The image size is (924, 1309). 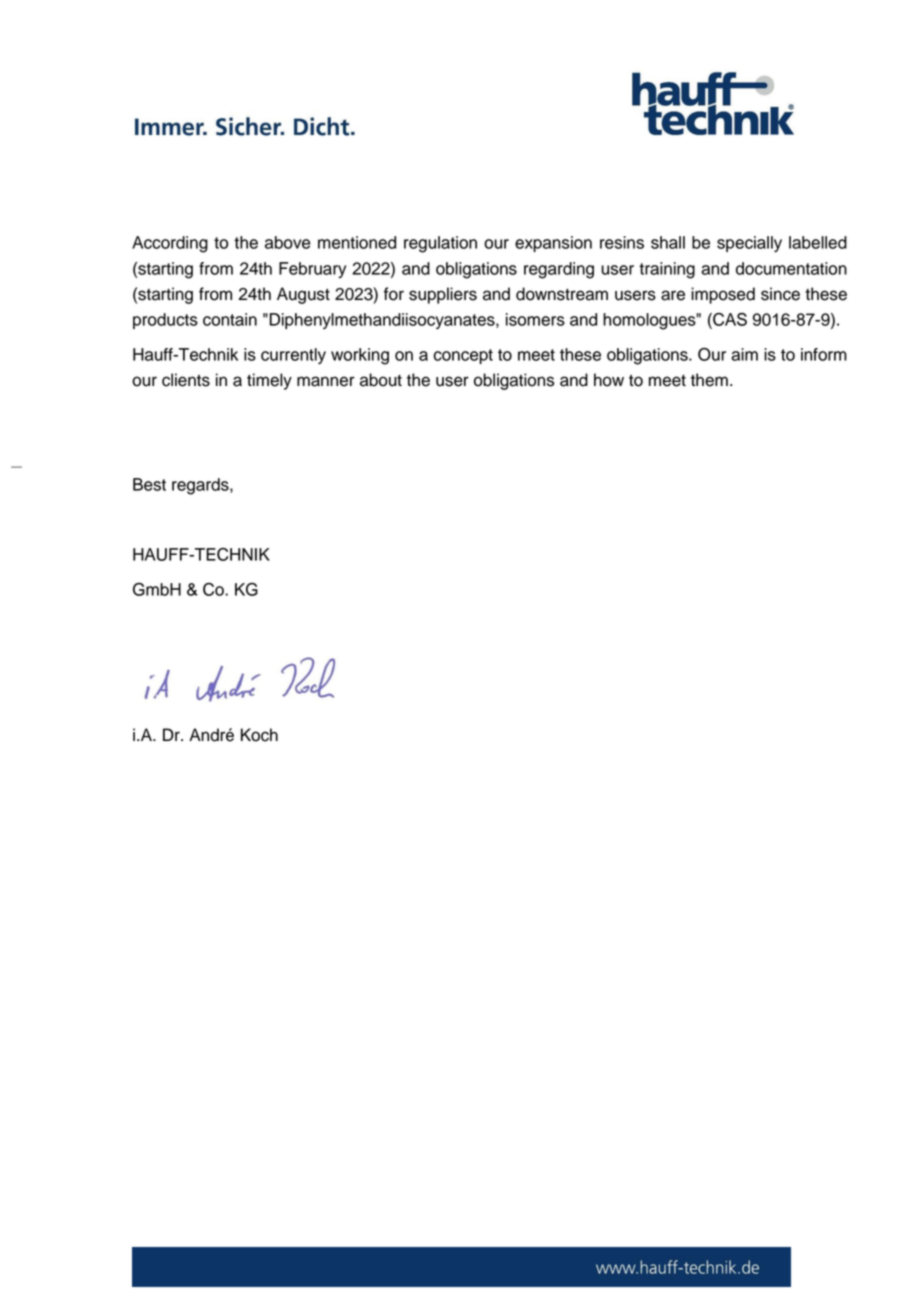 I want to click on them, so click(x=709, y=380).
